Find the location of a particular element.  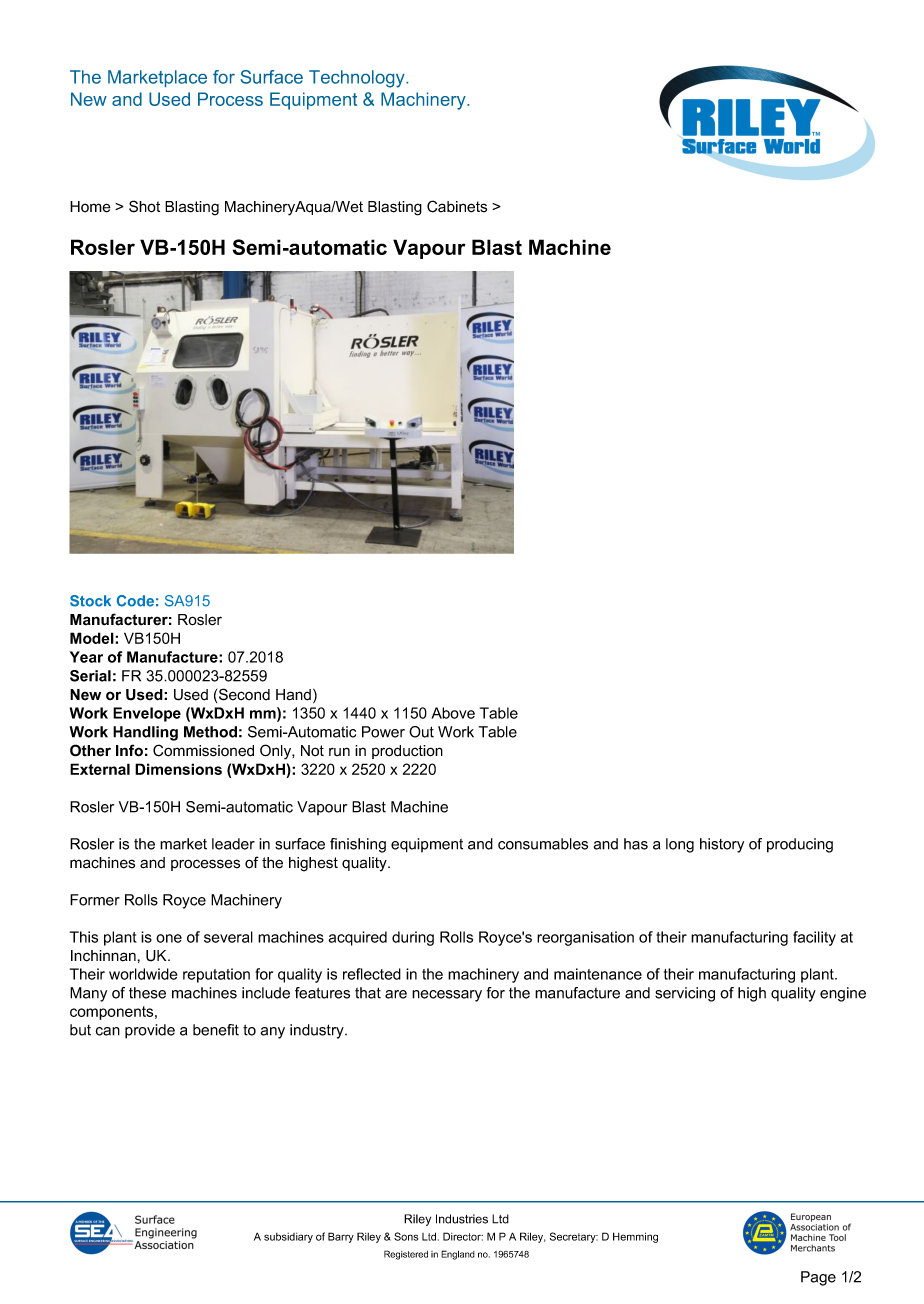

Above is located at coordinates (453, 713).
